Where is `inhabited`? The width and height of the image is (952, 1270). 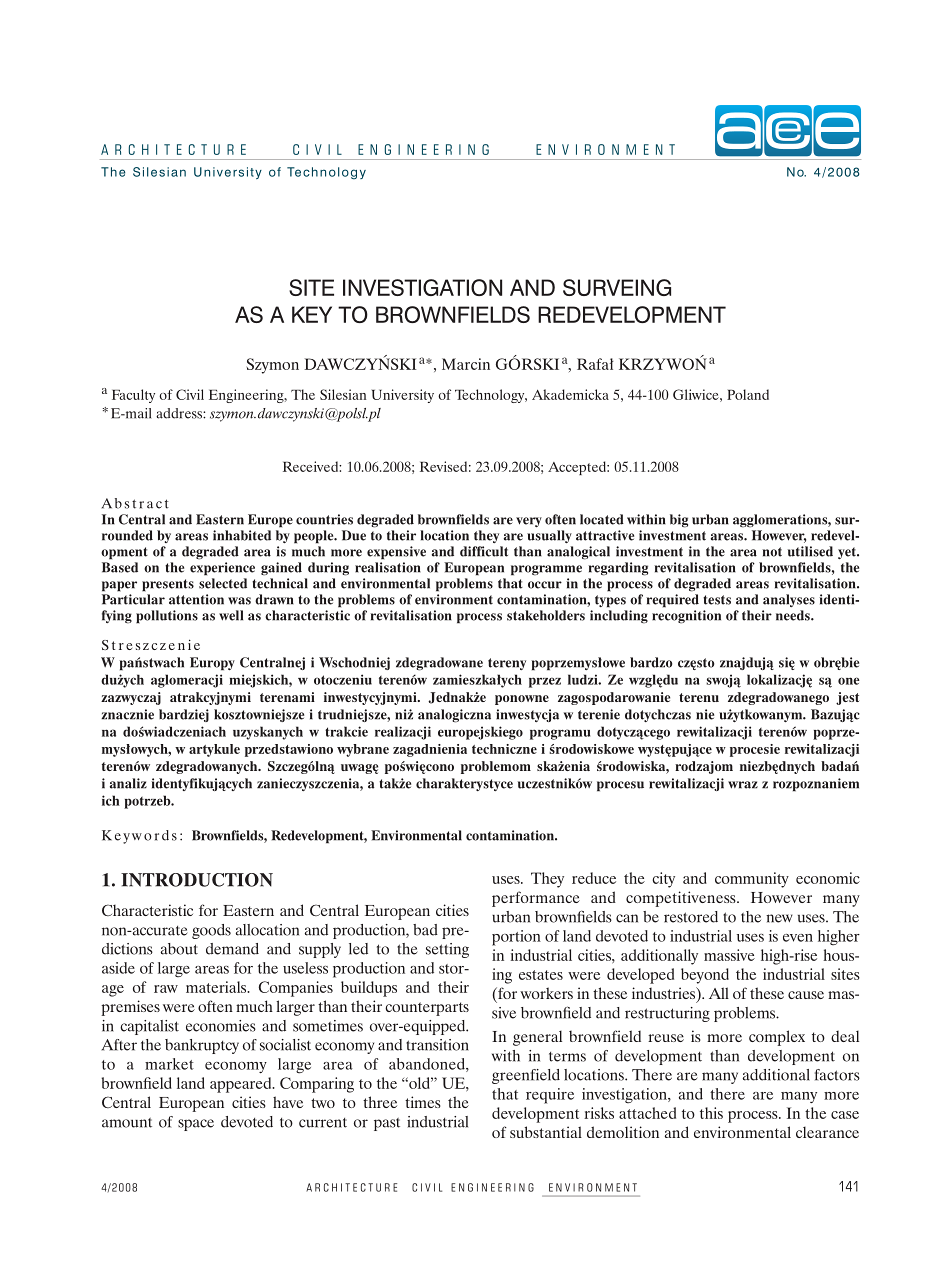 inhabited is located at coordinates (242, 535).
